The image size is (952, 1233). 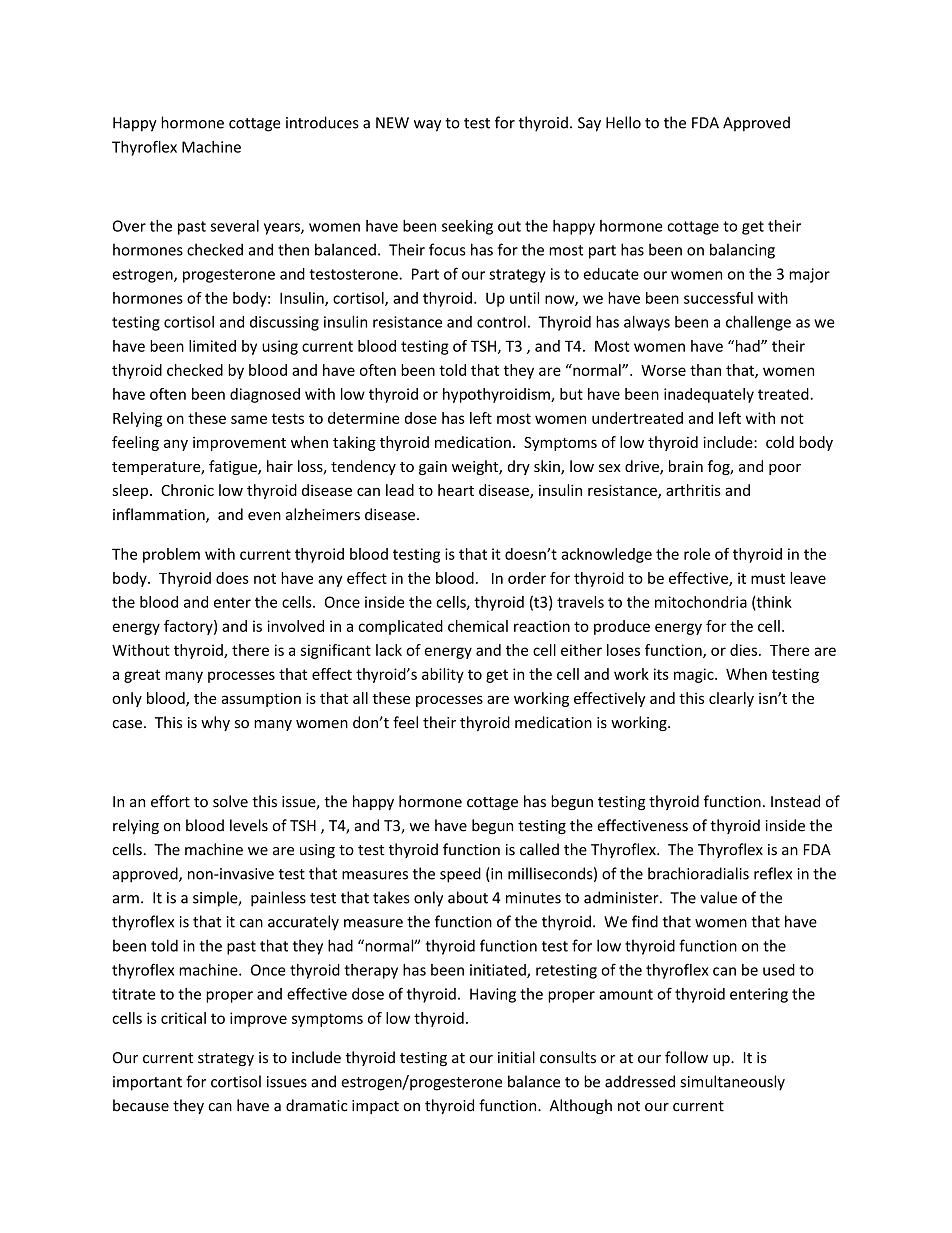 I want to click on challenge, so click(x=758, y=323).
